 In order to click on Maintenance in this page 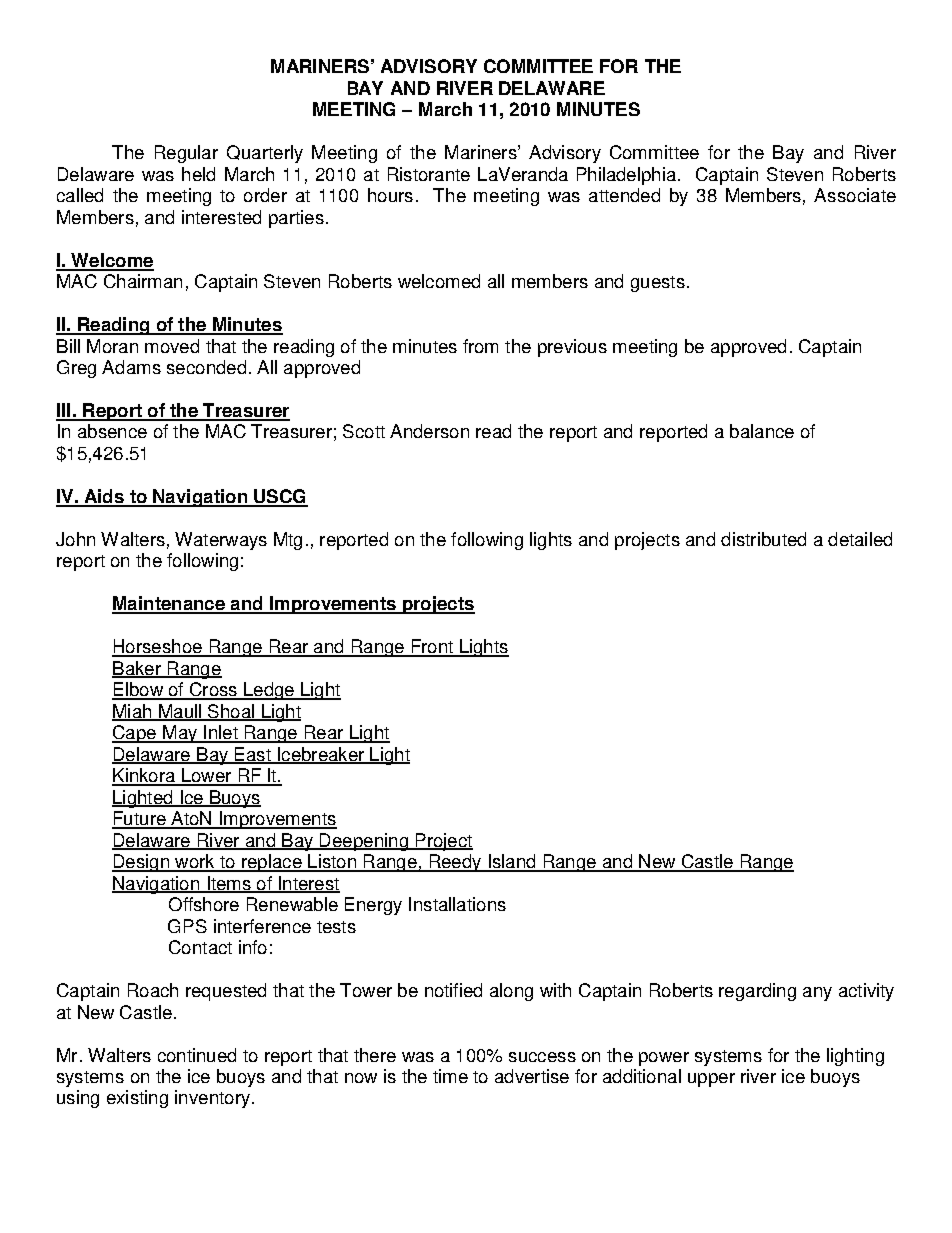, I will do `click(169, 604)`.
